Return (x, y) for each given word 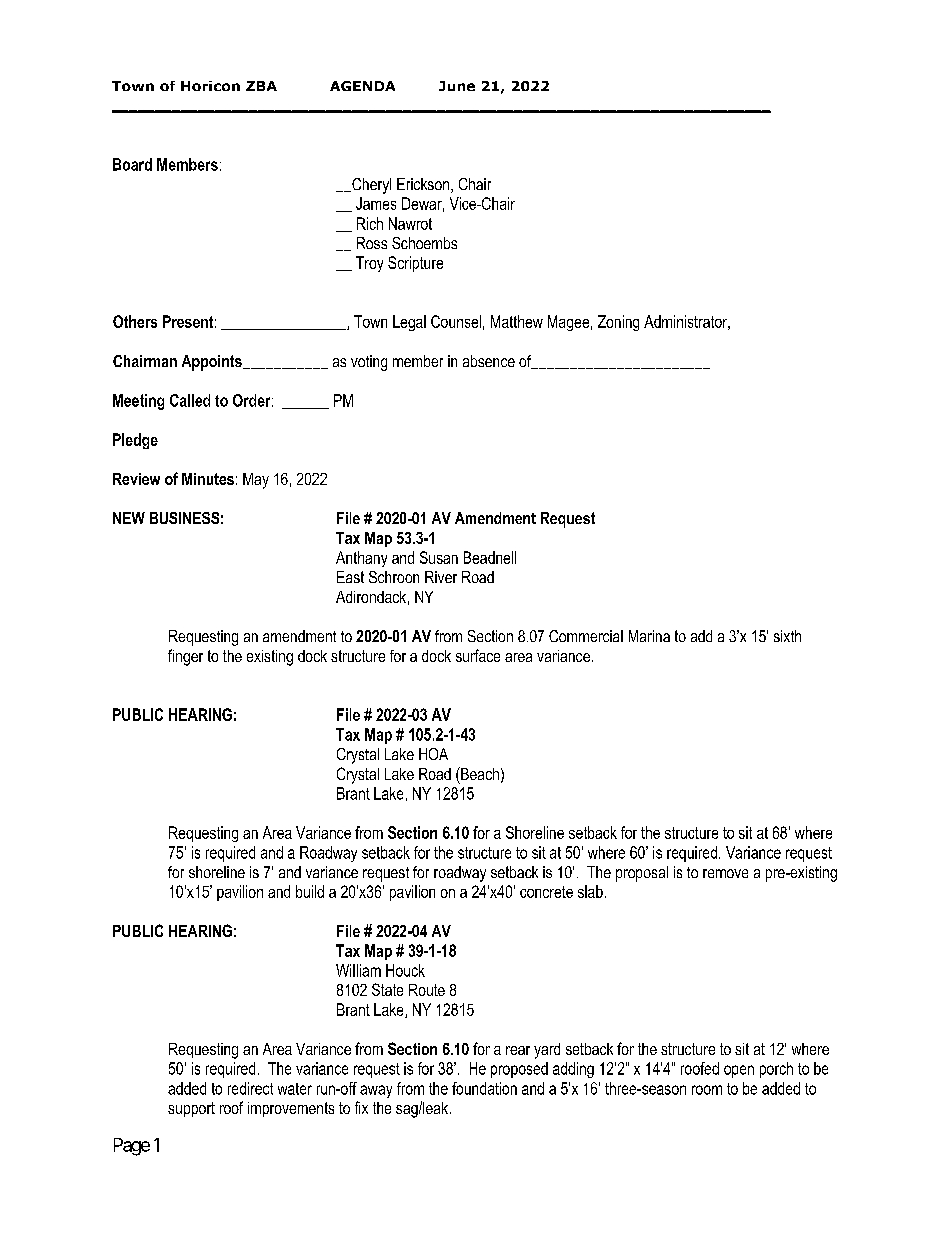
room (707, 1090)
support (191, 1109)
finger (185, 657)
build (310, 891)
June (457, 86)
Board (132, 164)
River (441, 577)
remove (725, 873)
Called (190, 400)
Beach (479, 773)
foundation (484, 1088)
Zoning (618, 323)
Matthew (517, 321)
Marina (649, 636)
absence (489, 361)
